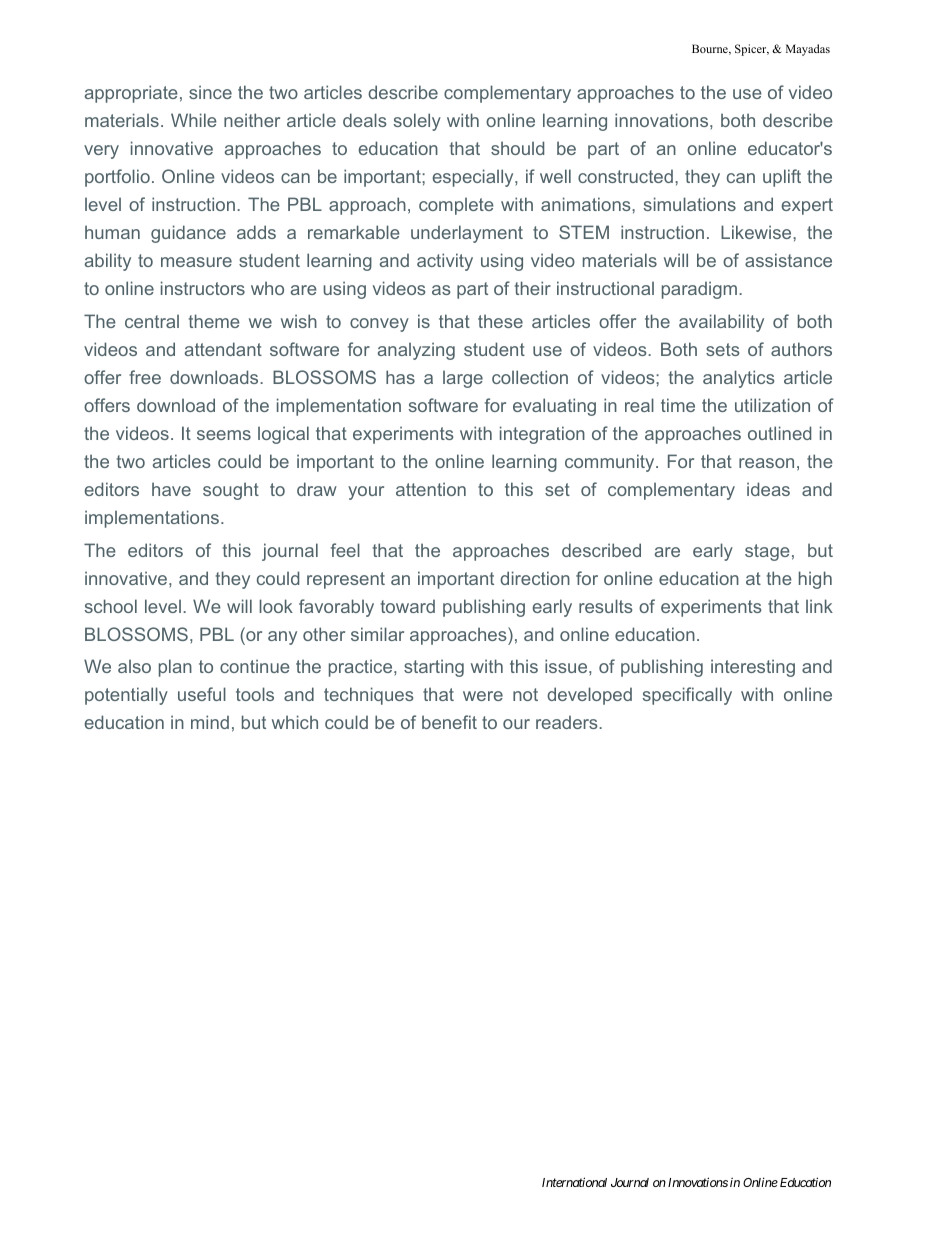 The height and width of the page is (1233, 952). Describe the element at coordinates (739, 379) in the page. I see `analytics` at that location.
